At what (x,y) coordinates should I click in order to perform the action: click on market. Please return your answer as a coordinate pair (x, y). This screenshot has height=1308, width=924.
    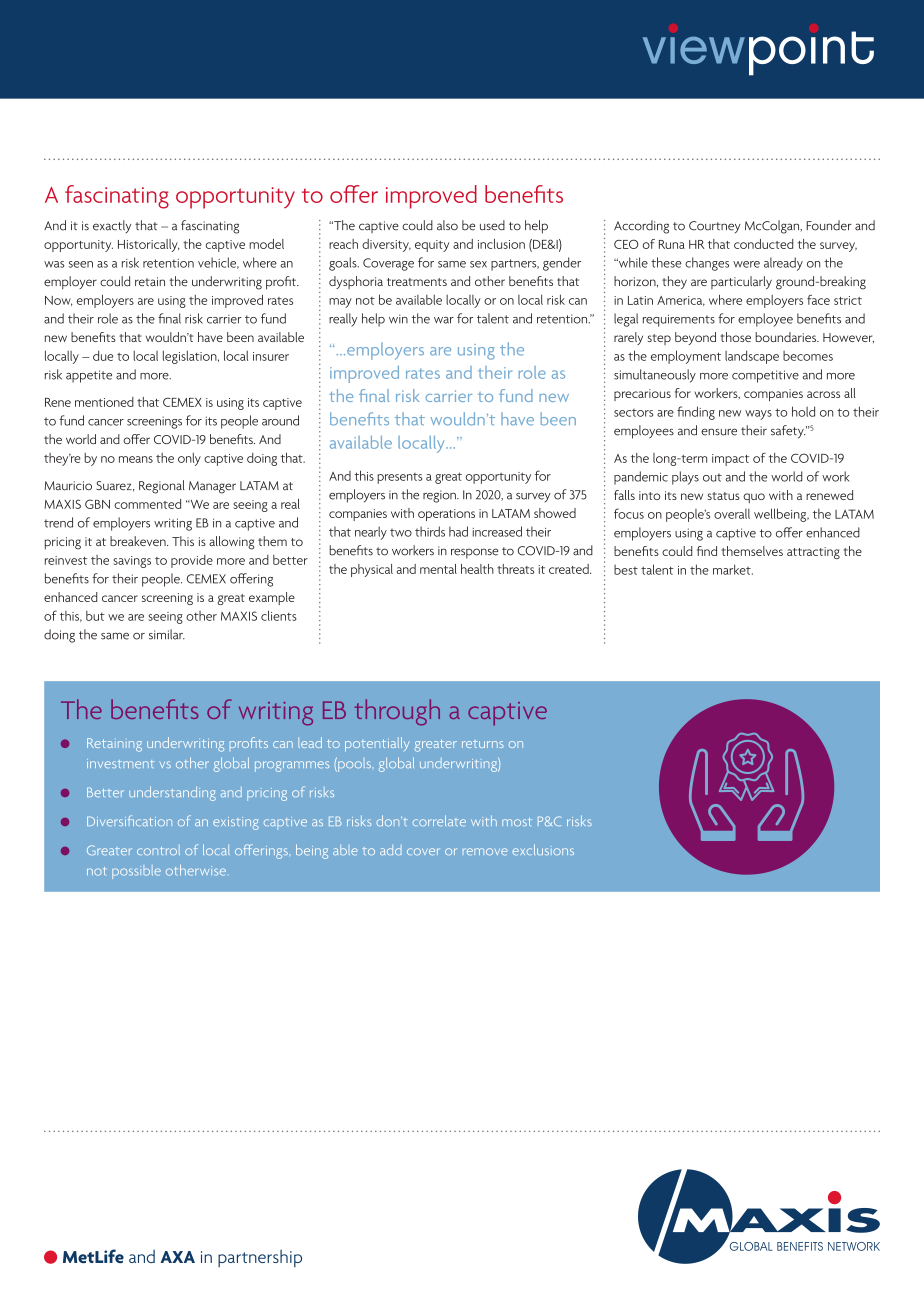
    Looking at the image, I should click on (733, 569).
